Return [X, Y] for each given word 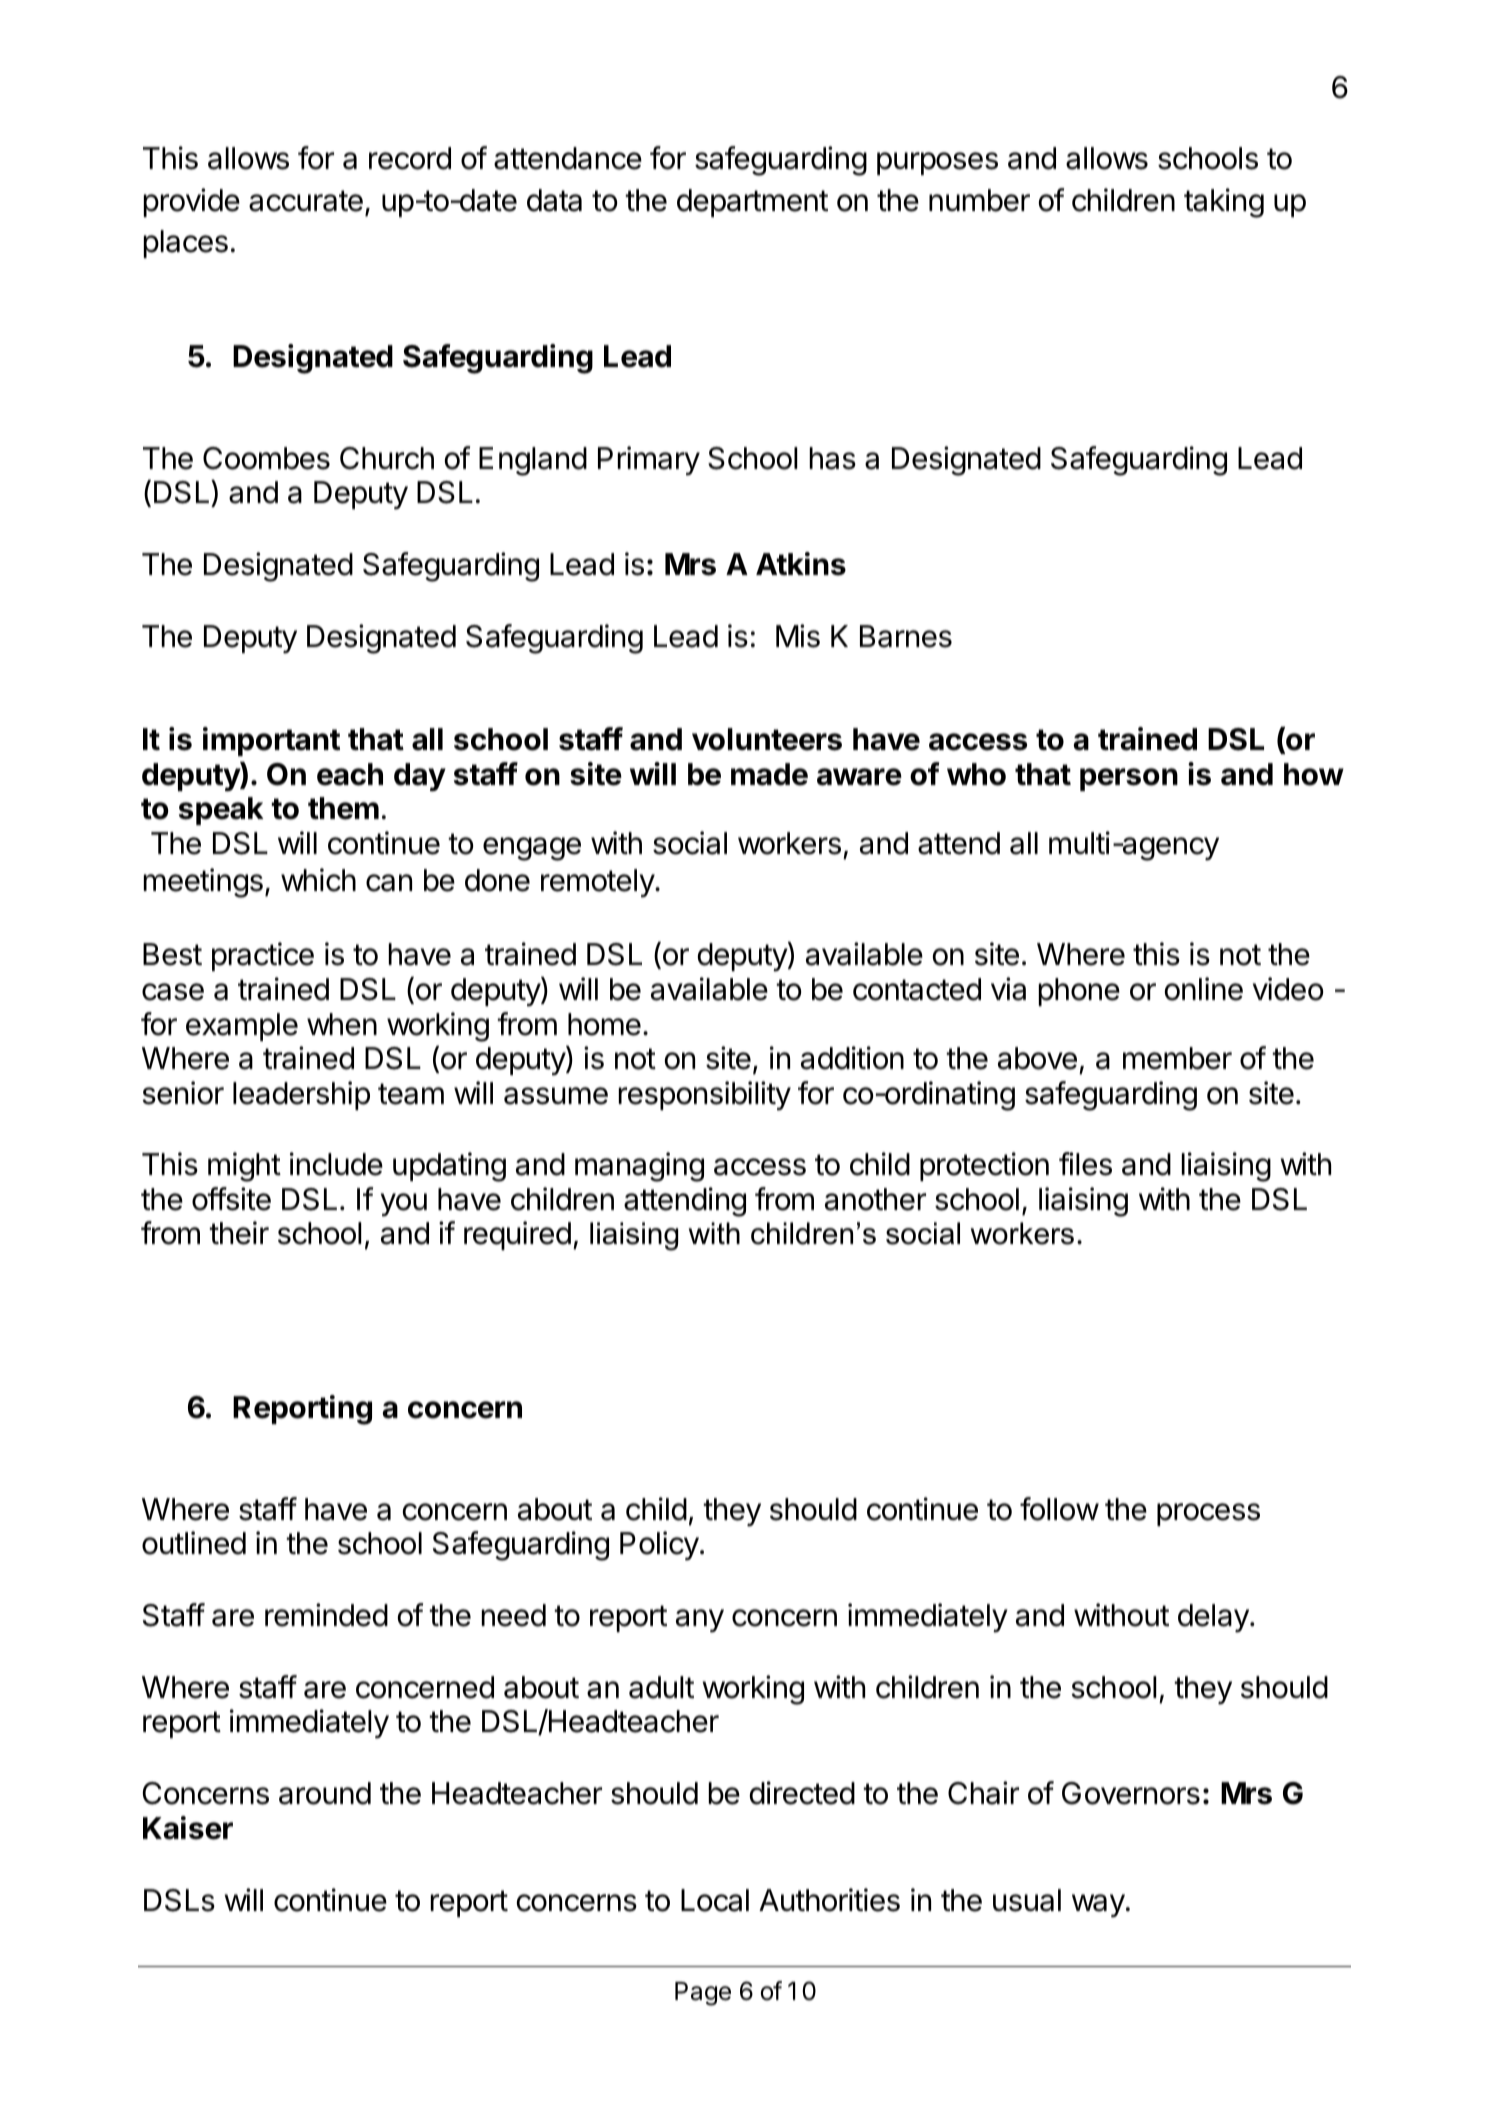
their [239, 1233]
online [1204, 989]
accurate [306, 201]
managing [639, 1167]
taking [1224, 203]
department [752, 203]
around [325, 1793]
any [700, 1621]
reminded [326, 1615]
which [318, 880]
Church [387, 458]
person [1129, 779]
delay [1214, 1618]
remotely [598, 883]
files [1085, 1164]
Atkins [801, 564]
